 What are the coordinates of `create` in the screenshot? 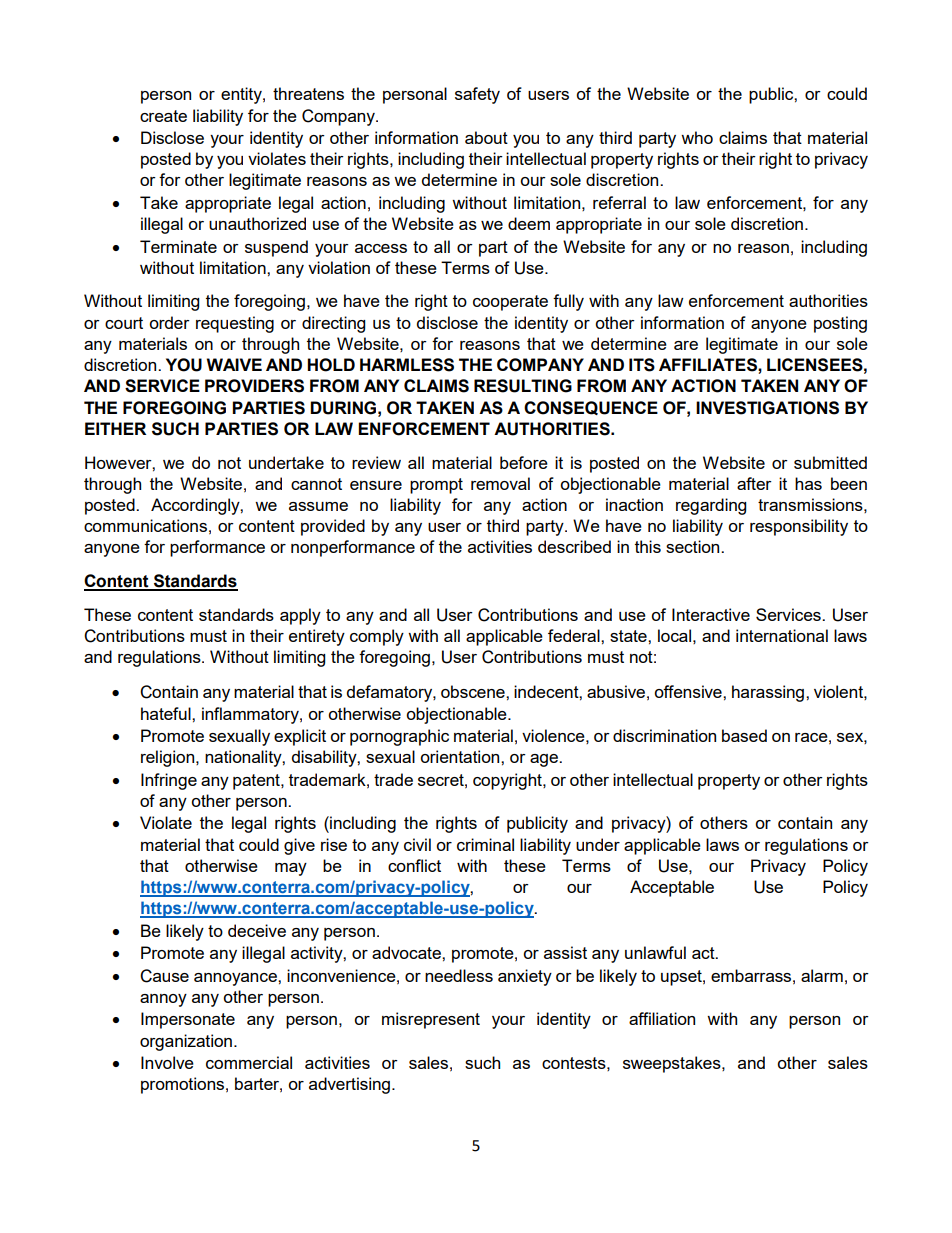 It's located at (163, 116).
